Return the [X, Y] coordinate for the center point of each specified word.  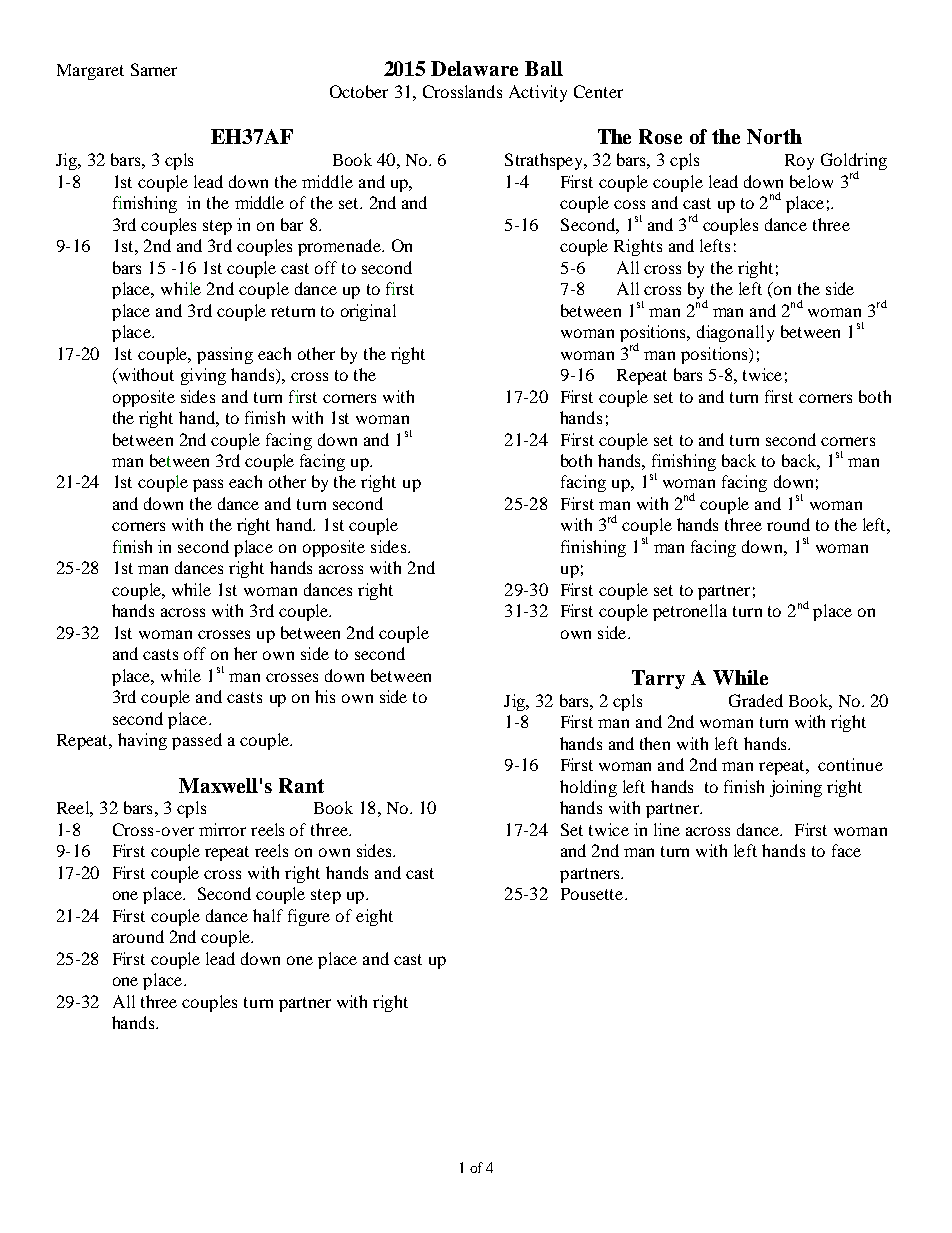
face [846, 850]
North [774, 136]
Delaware [474, 68]
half [268, 915]
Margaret [90, 72]
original [368, 312]
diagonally [735, 333]
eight [374, 917]
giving [203, 376]
